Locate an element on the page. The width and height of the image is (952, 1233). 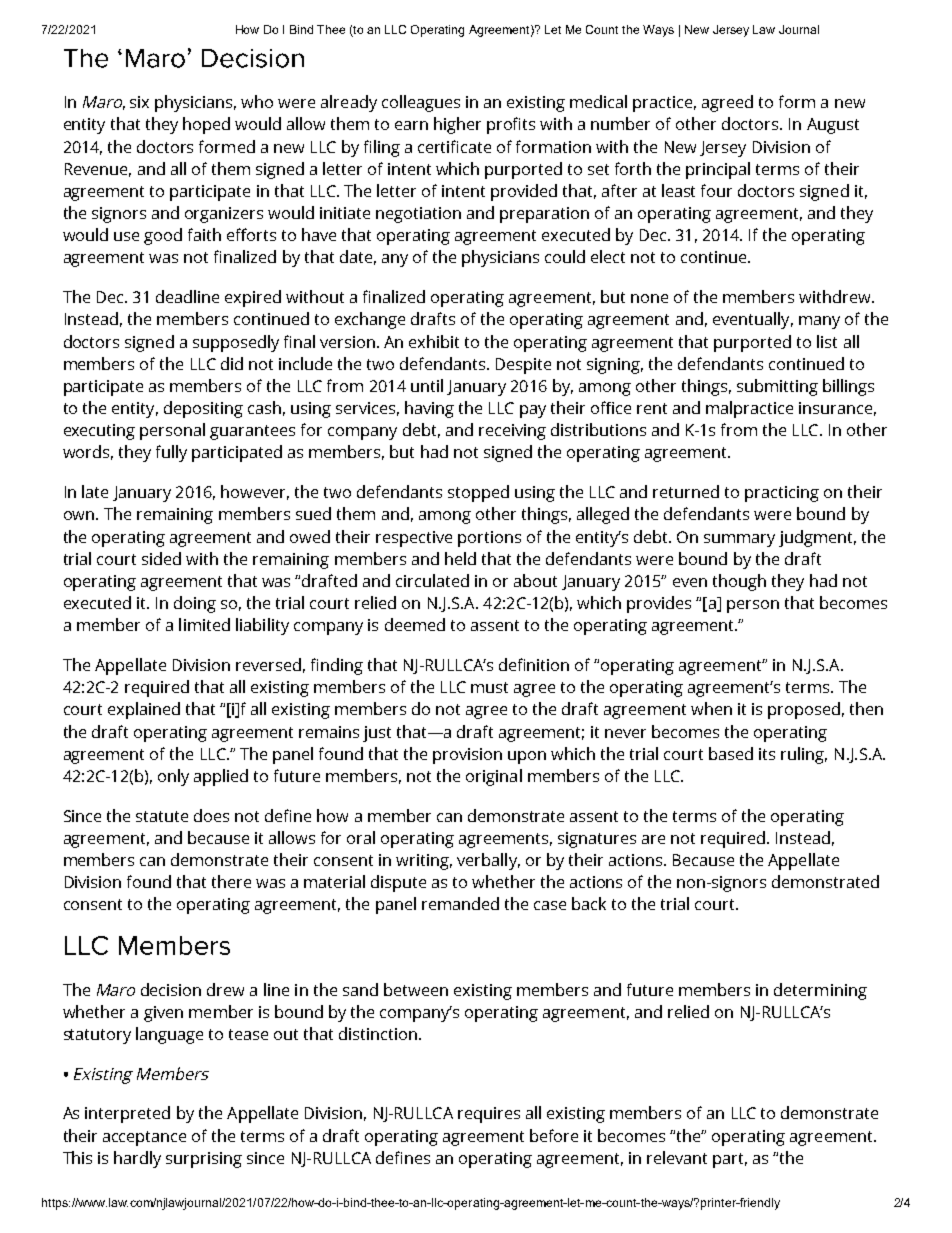
August is located at coordinates (833, 126).
